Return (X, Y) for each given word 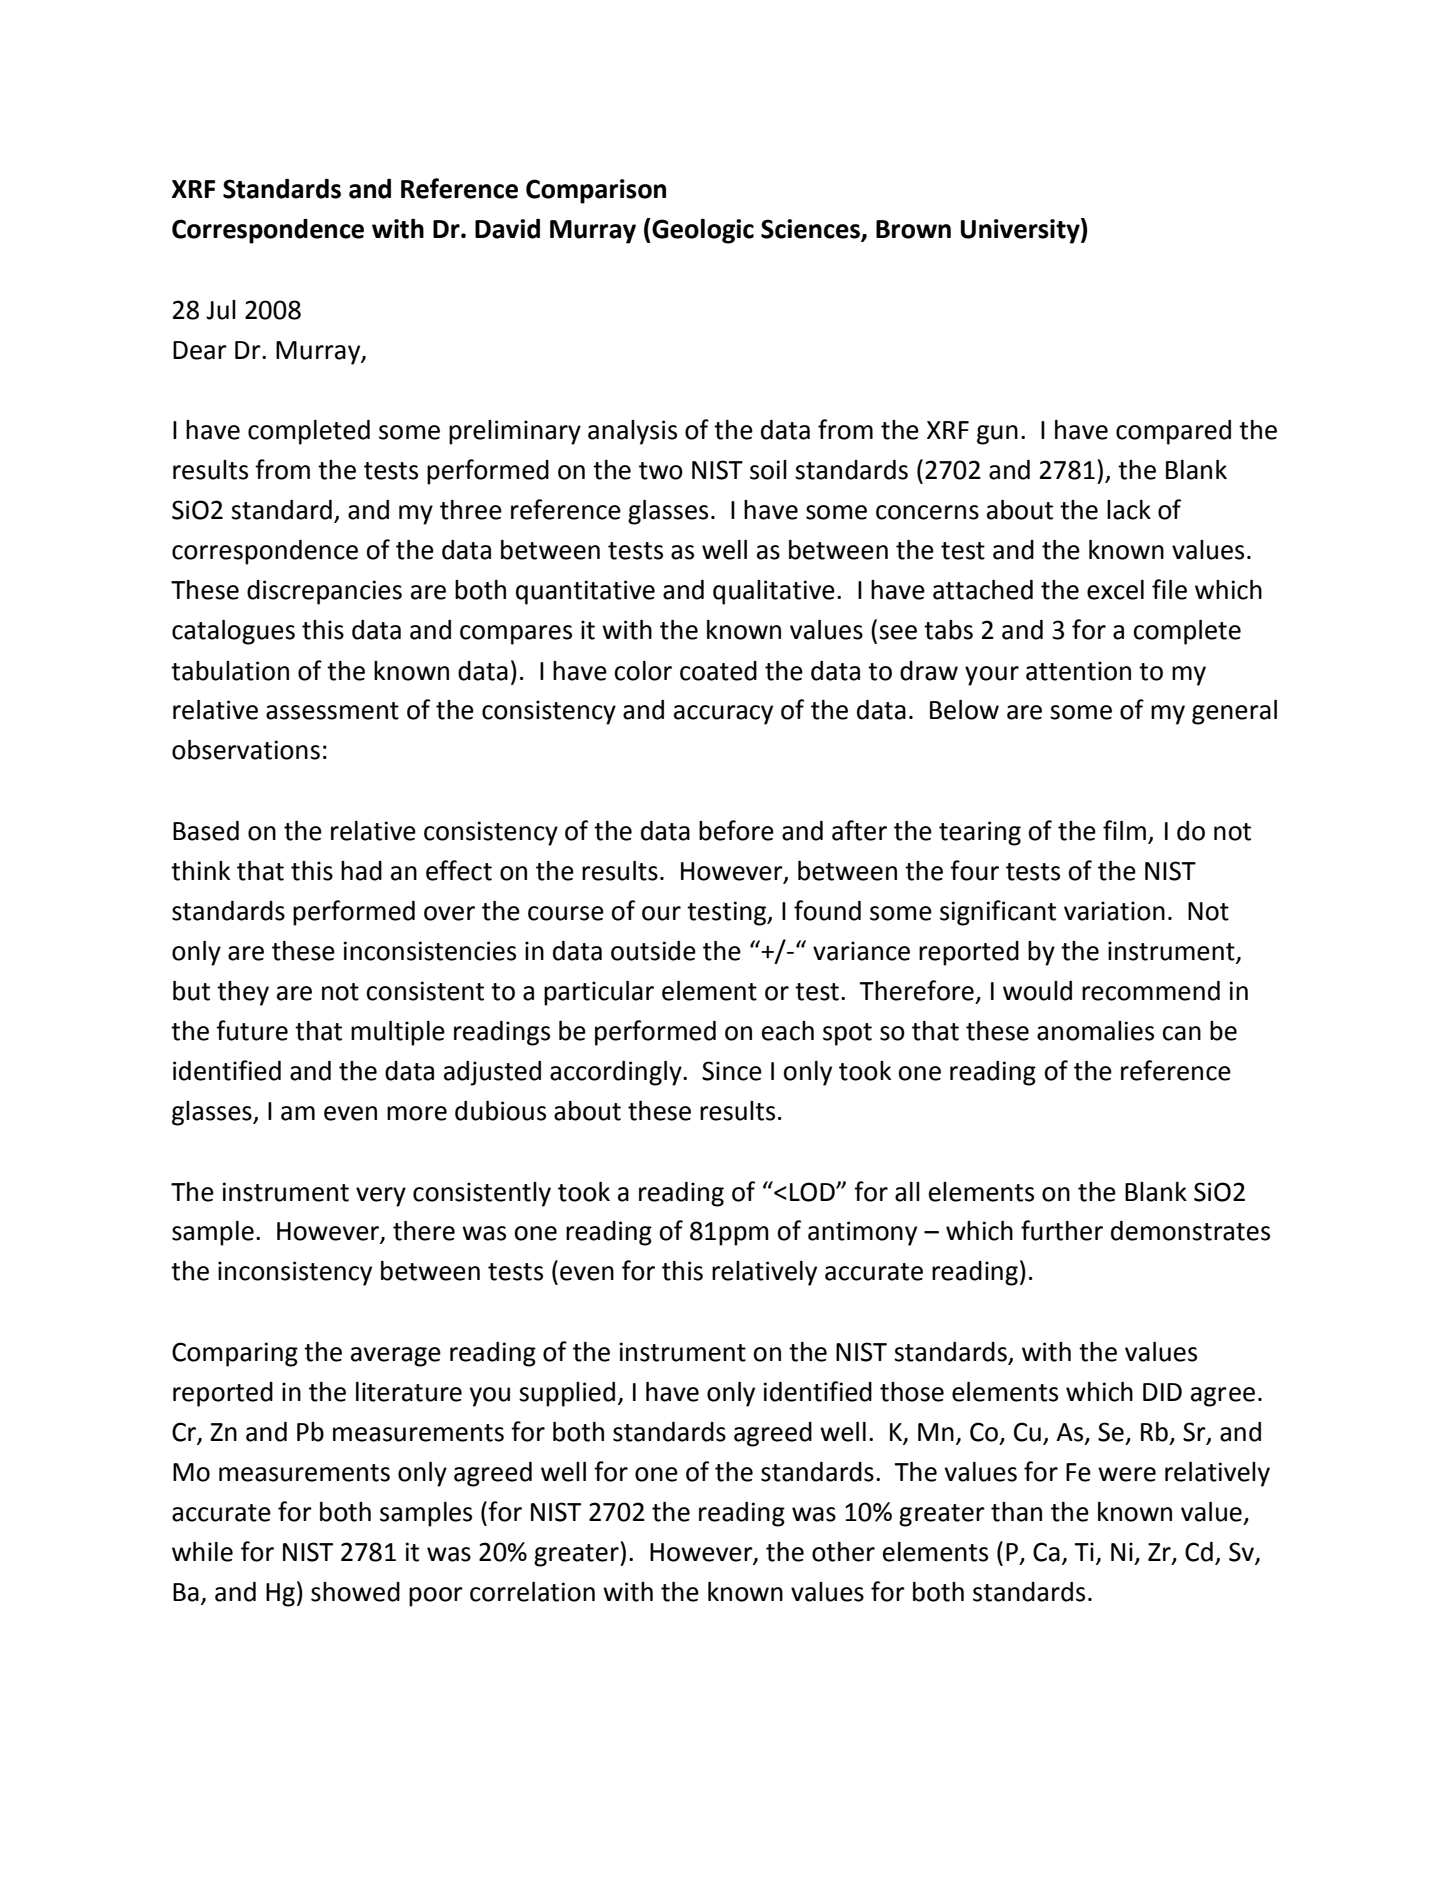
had (361, 871)
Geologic (702, 231)
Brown (913, 229)
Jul (221, 310)
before (736, 830)
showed (355, 1592)
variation (1114, 911)
